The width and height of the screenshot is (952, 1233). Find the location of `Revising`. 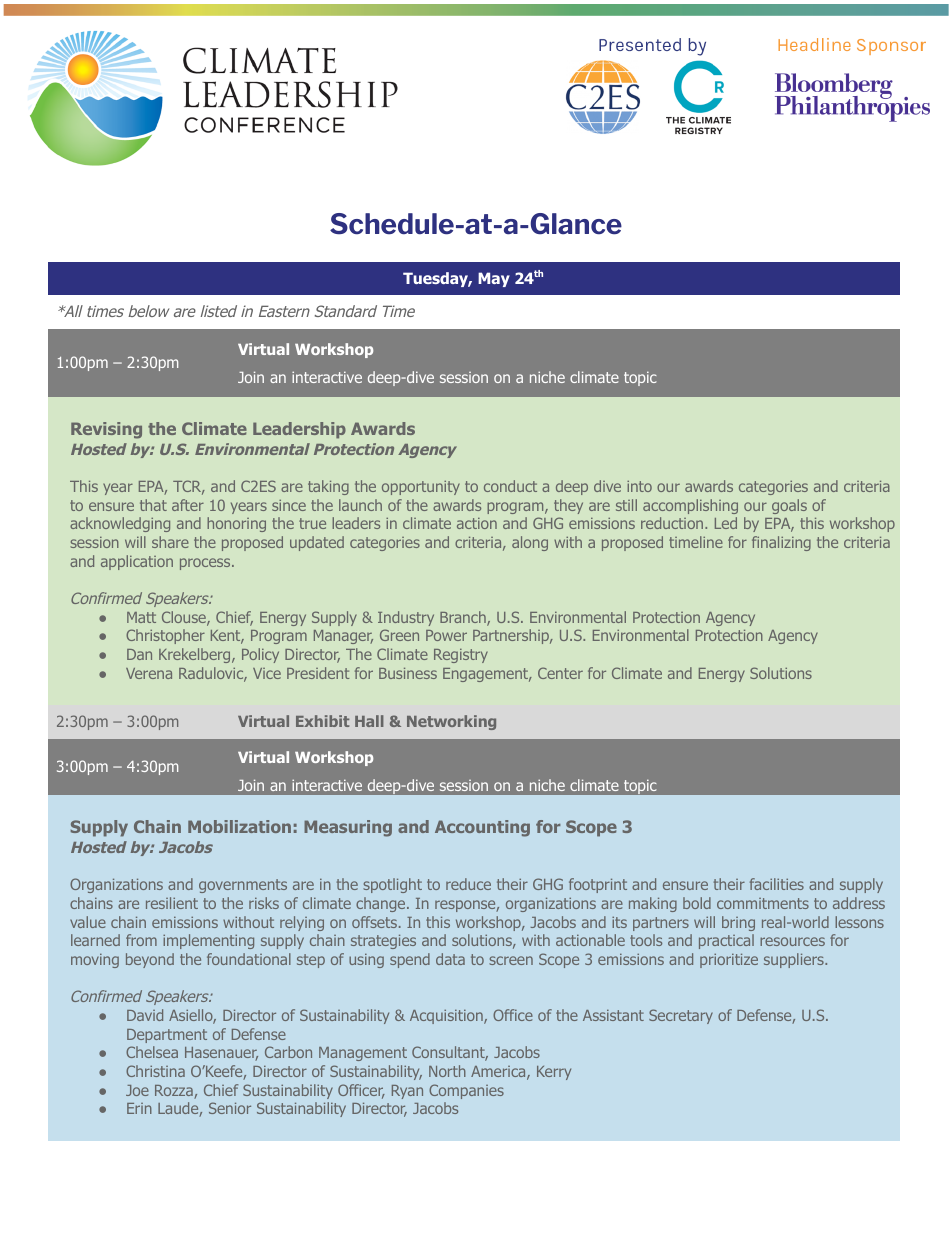

Revising is located at coordinates (106, 430).
